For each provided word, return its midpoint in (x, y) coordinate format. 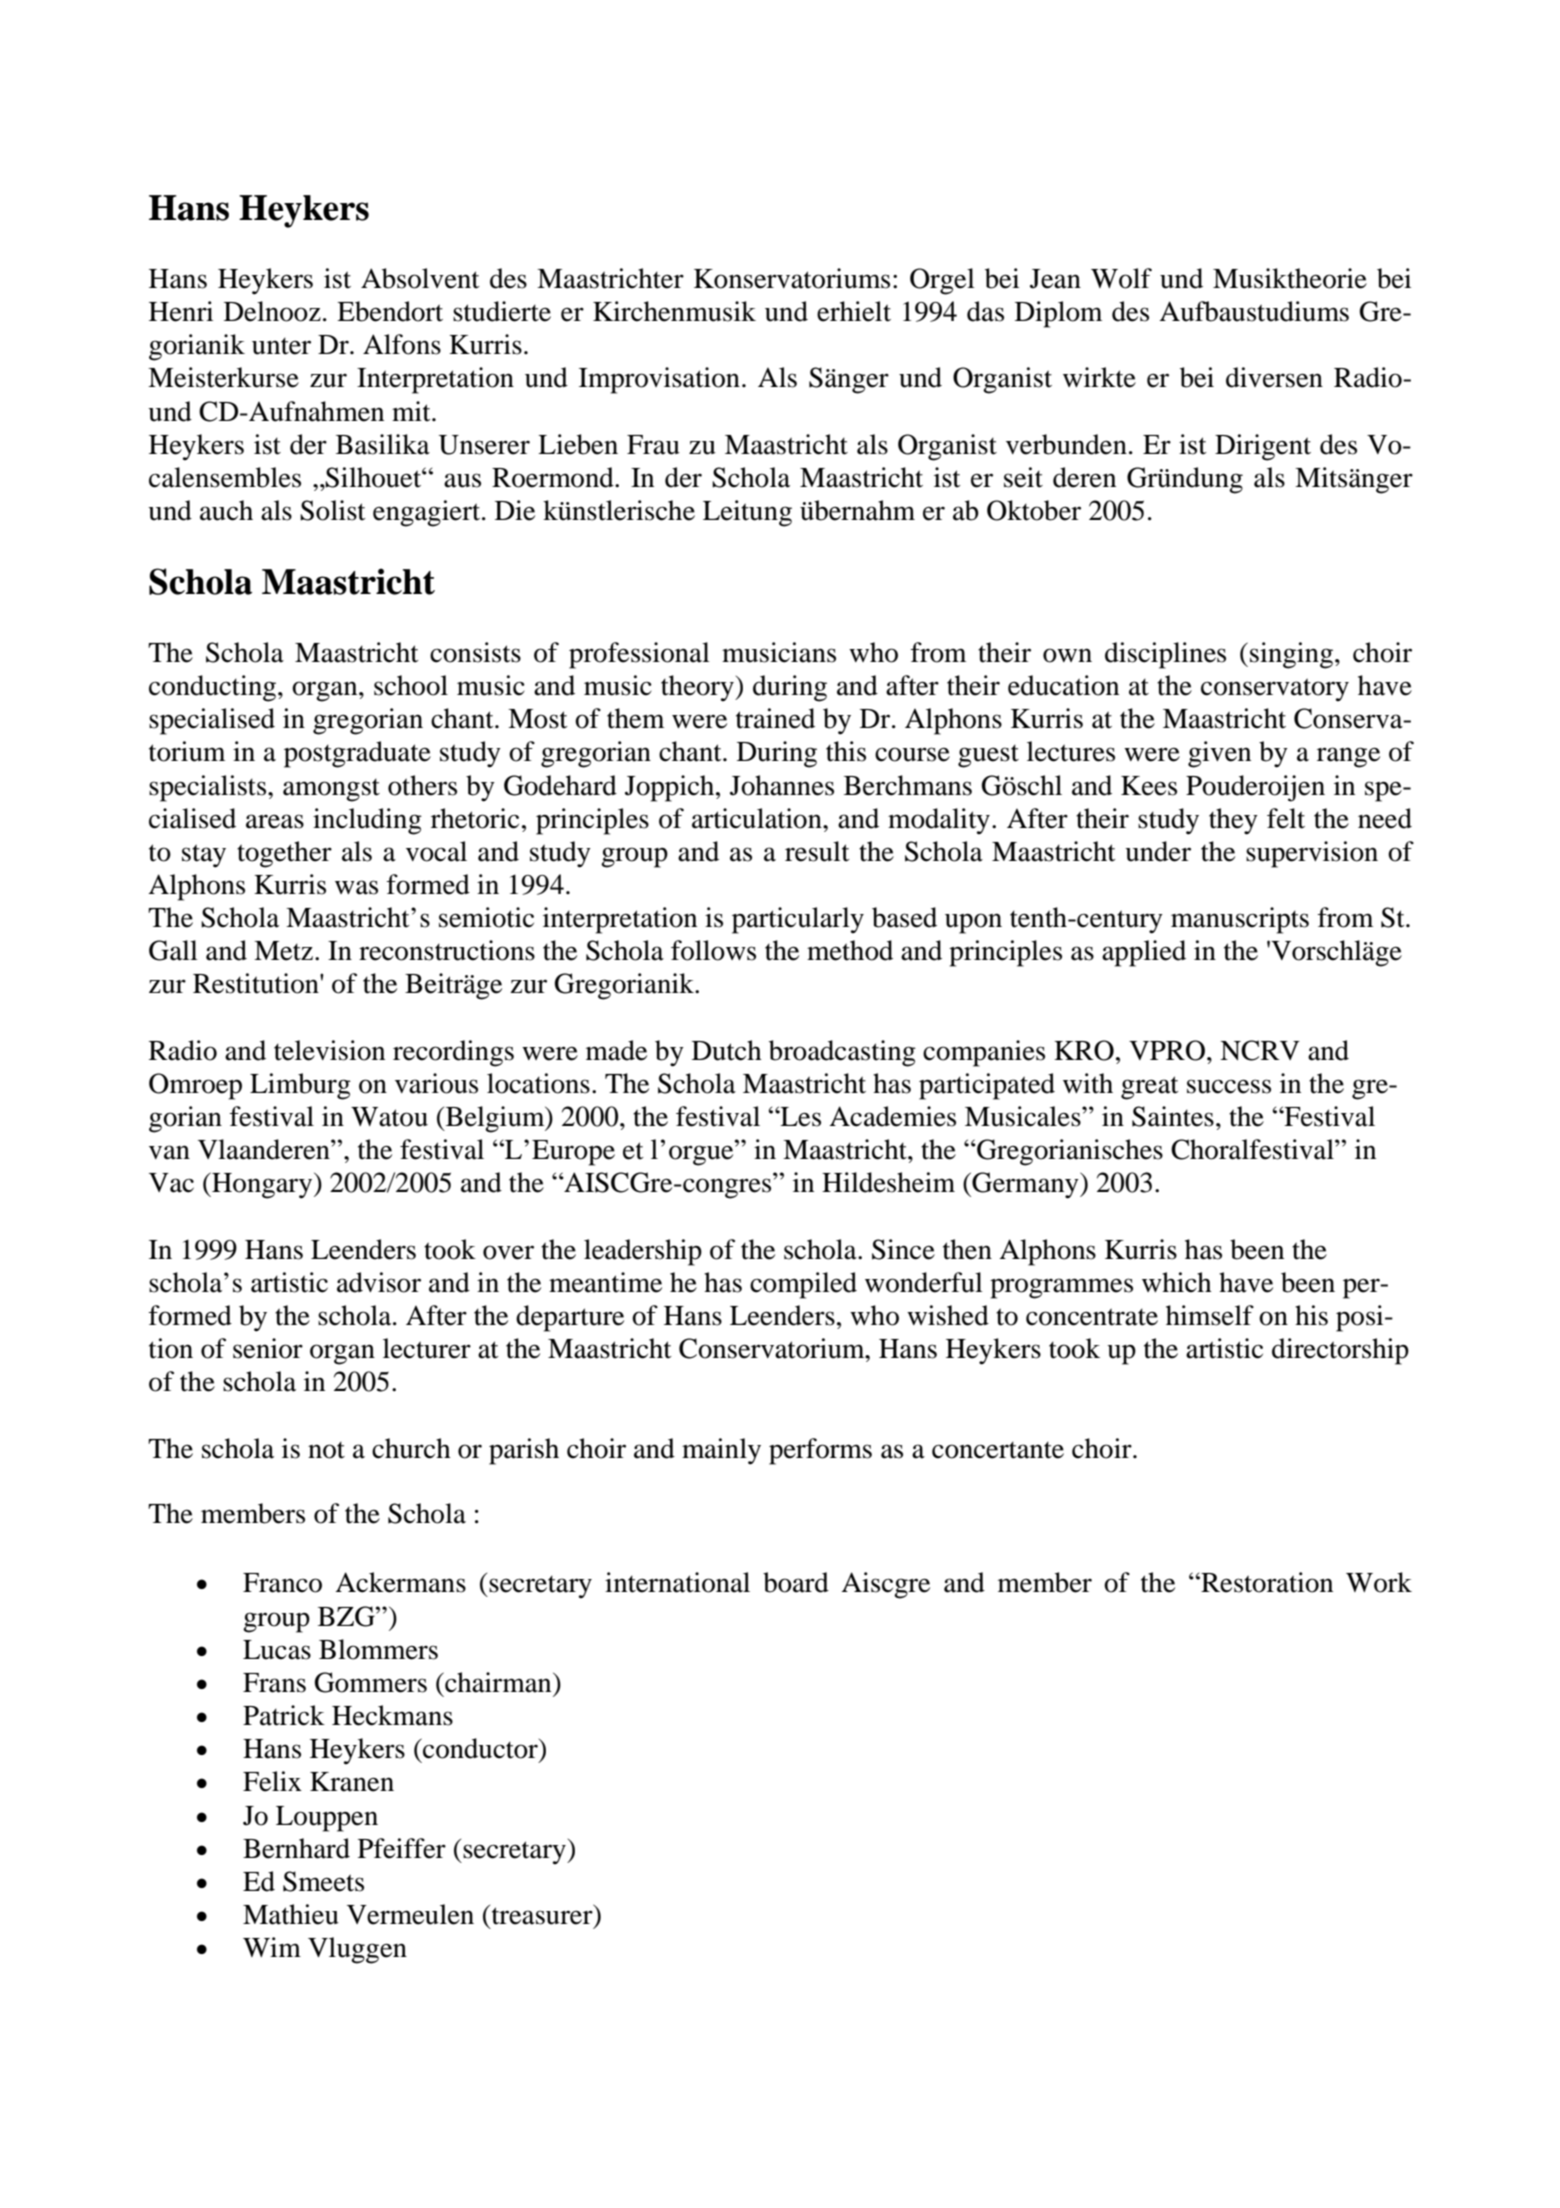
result (817, 851)
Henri (181, 311)
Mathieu (291, 1914)
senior (268, 1348)
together (284, 854)
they (1233, 821)
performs (820, 1451)
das (985, 311)
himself (1210, 1315)
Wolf (1121, 278)
